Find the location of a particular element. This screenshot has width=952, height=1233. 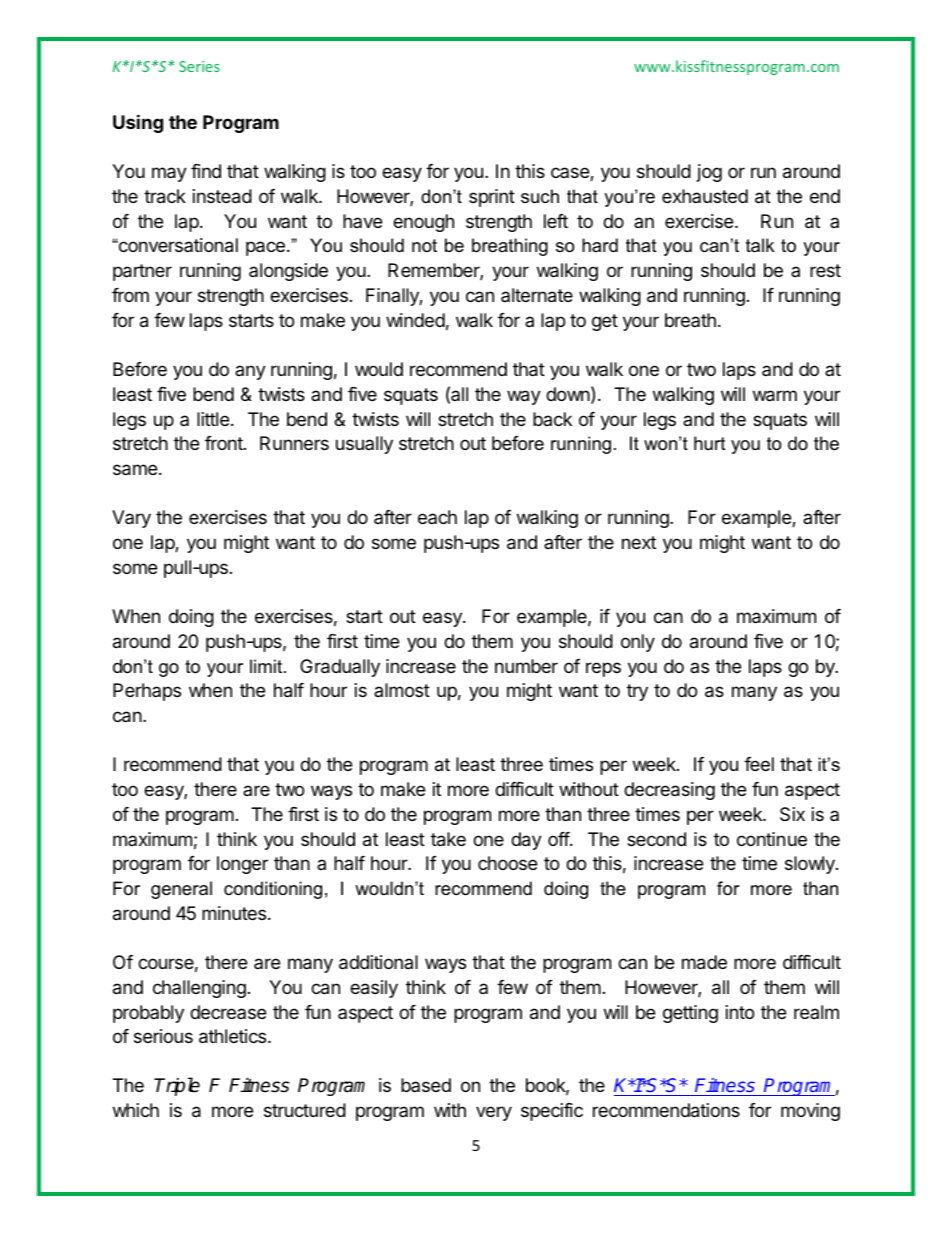

Series is located at coordinates (199, 66).
